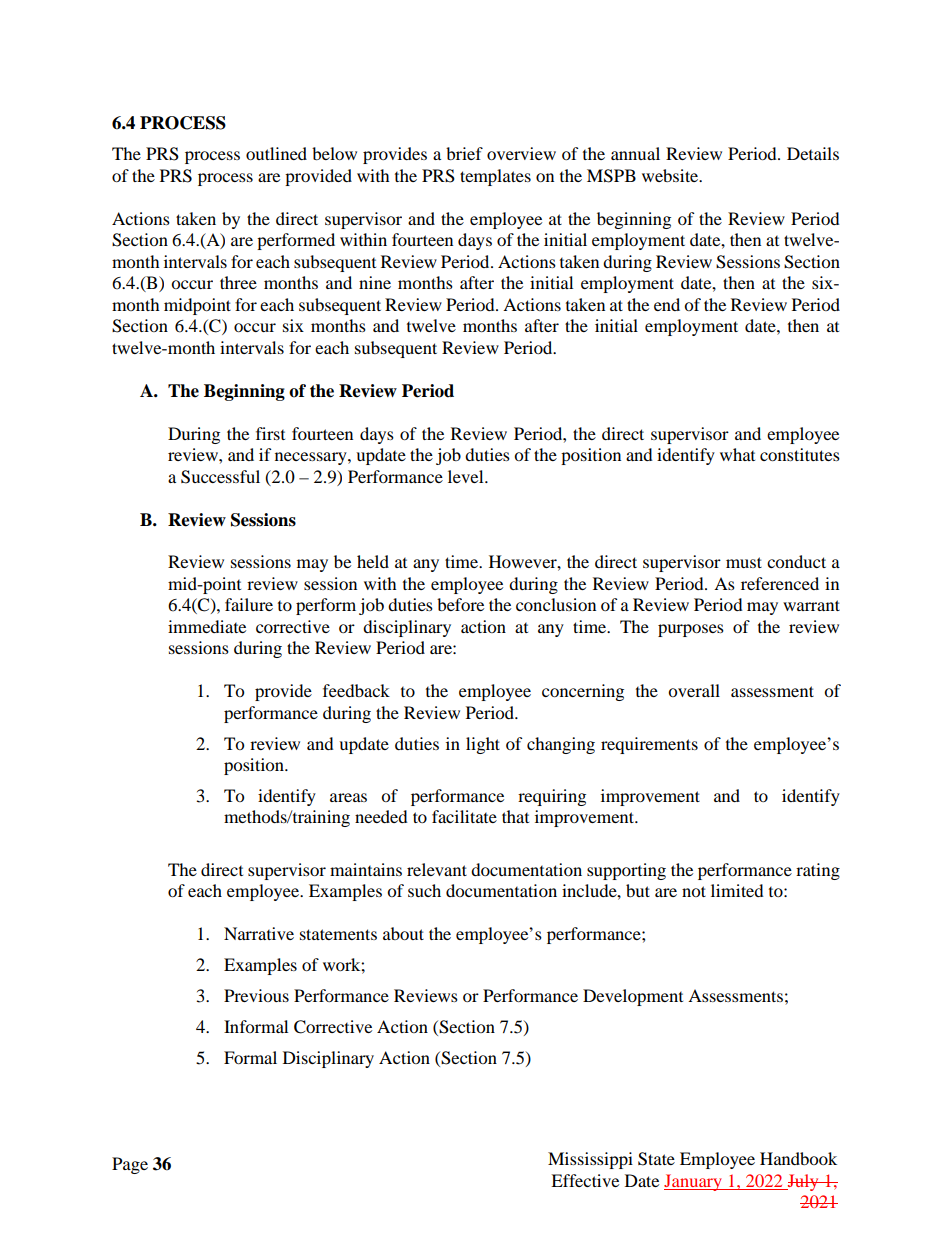 The width and height of the screenshot is (952, 1233). Describe the element at coordinates (467, 476) in the screenshot. I see `level` at that location.
